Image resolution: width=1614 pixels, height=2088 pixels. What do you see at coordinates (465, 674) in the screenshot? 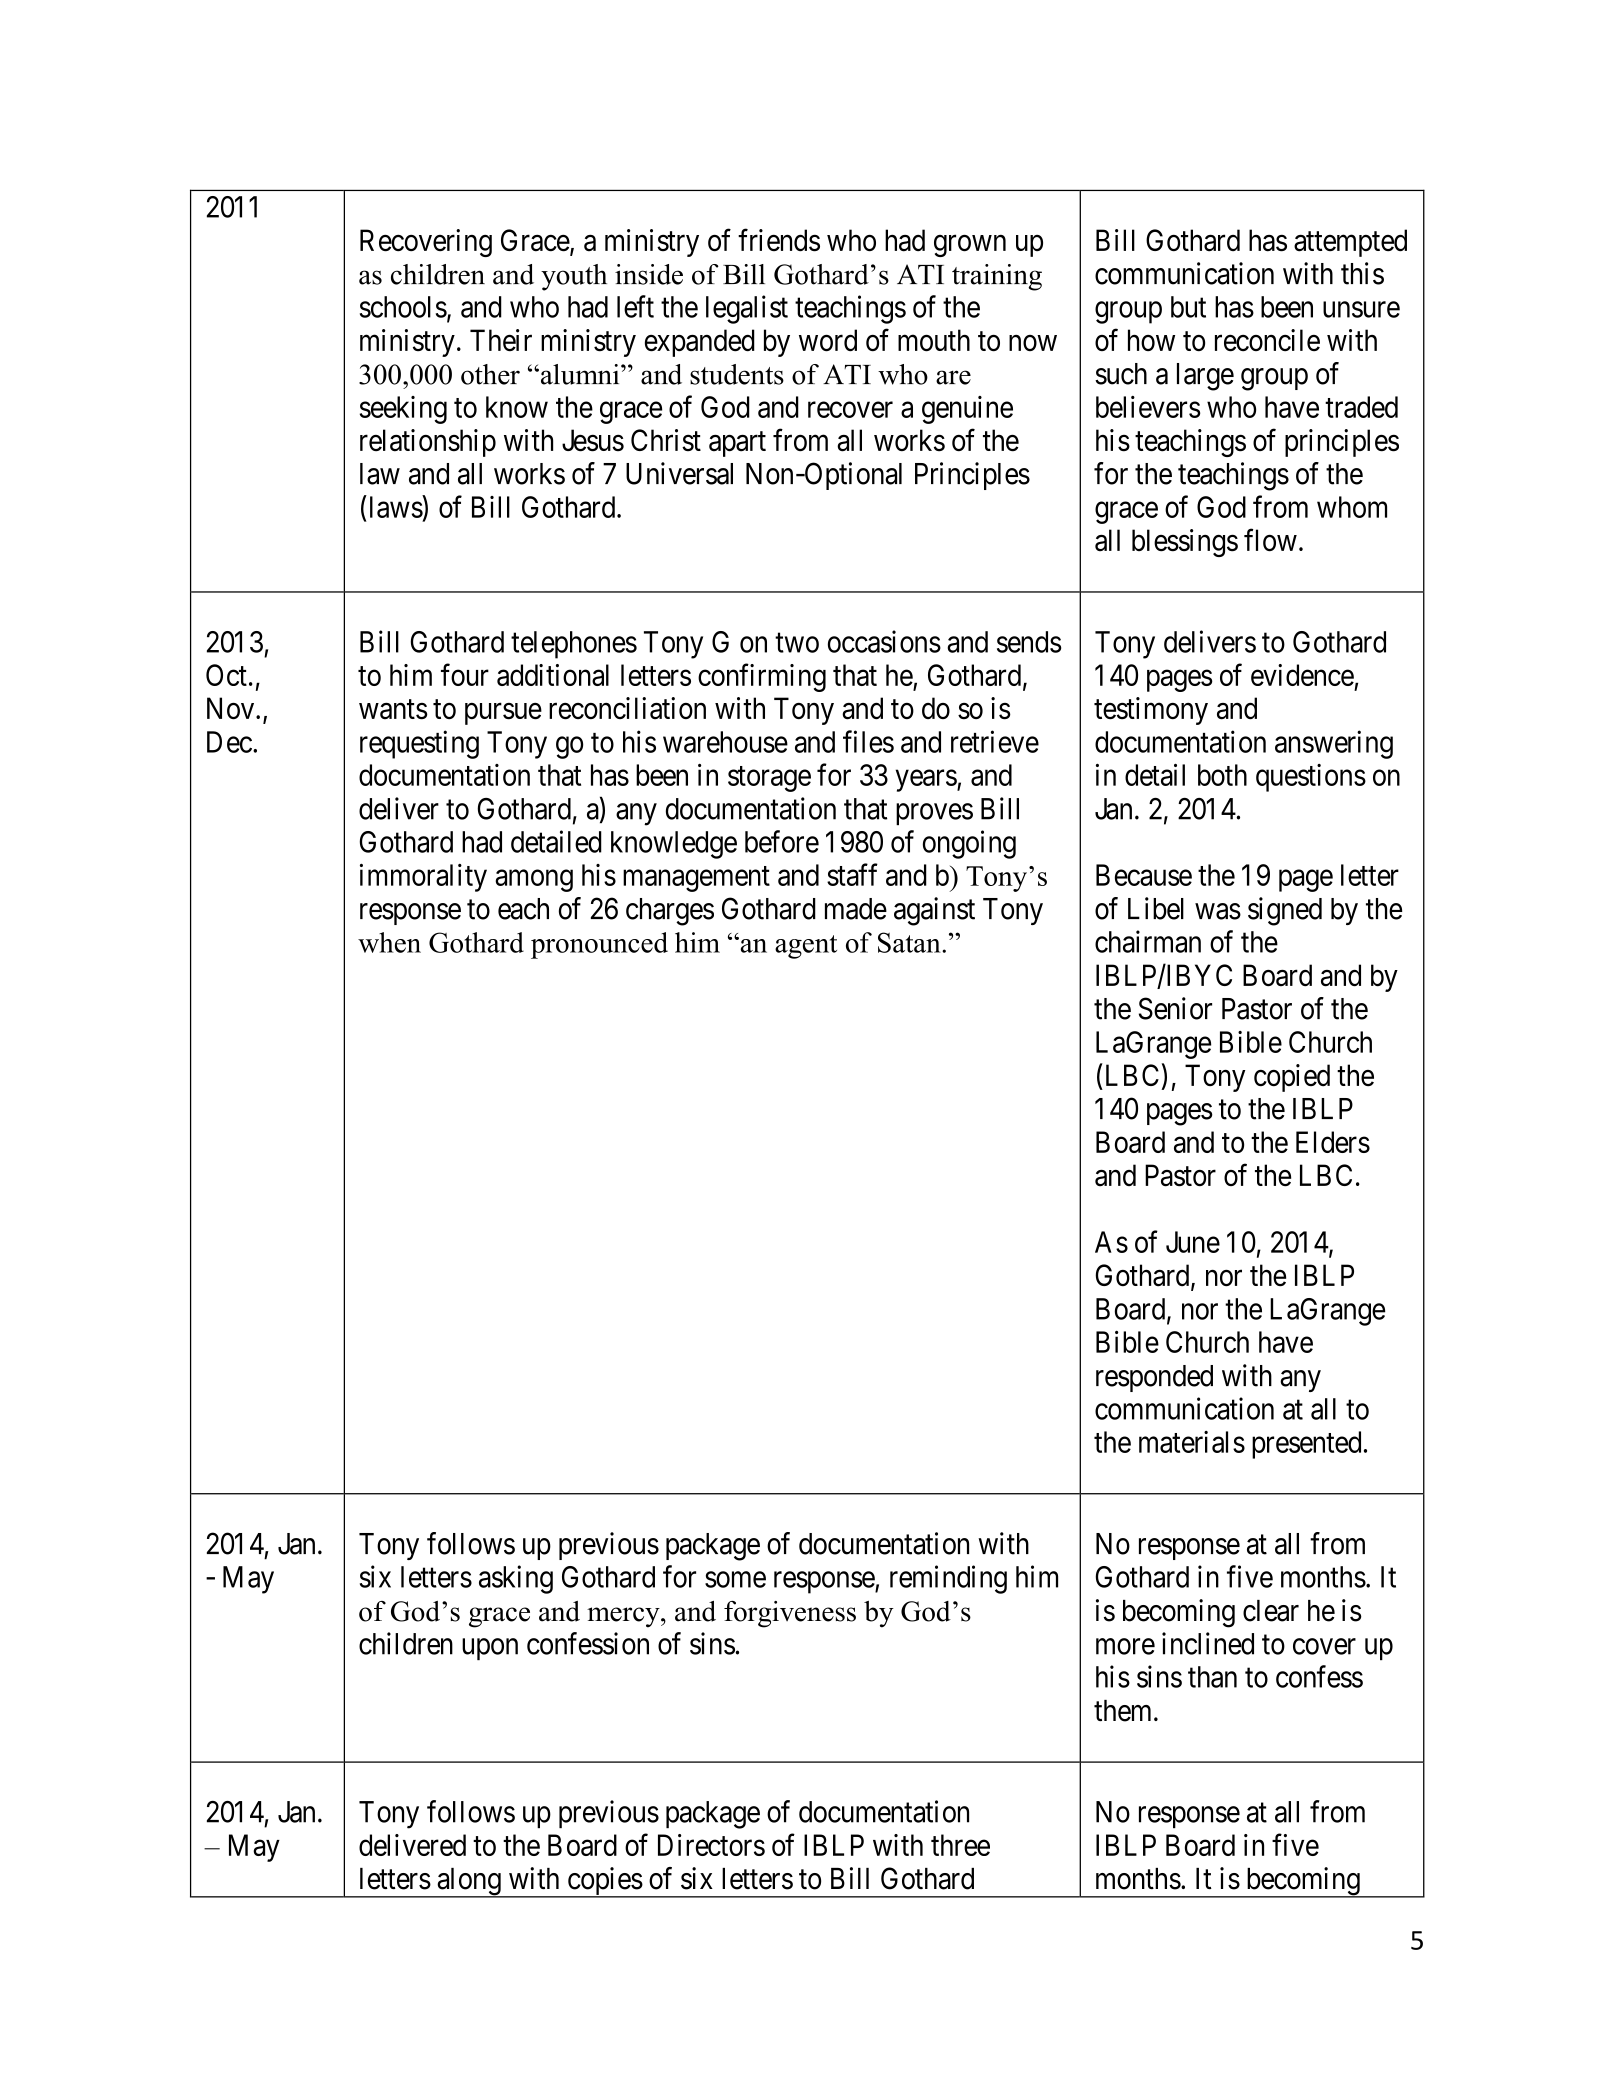
I see `four` at bounding box center [465, 674].
